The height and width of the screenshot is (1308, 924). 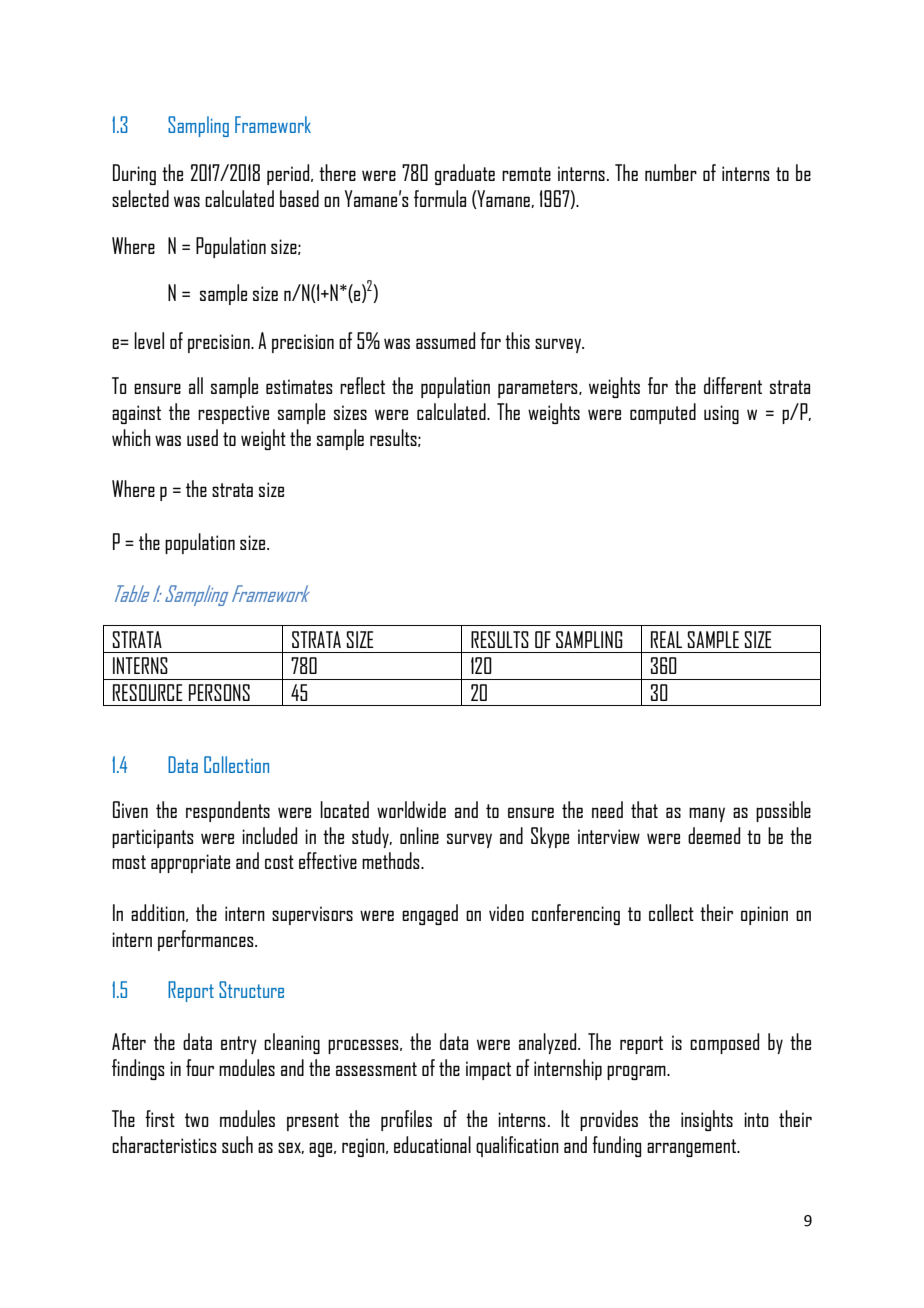 I want to click on formula, so click(x=440, y=198).
